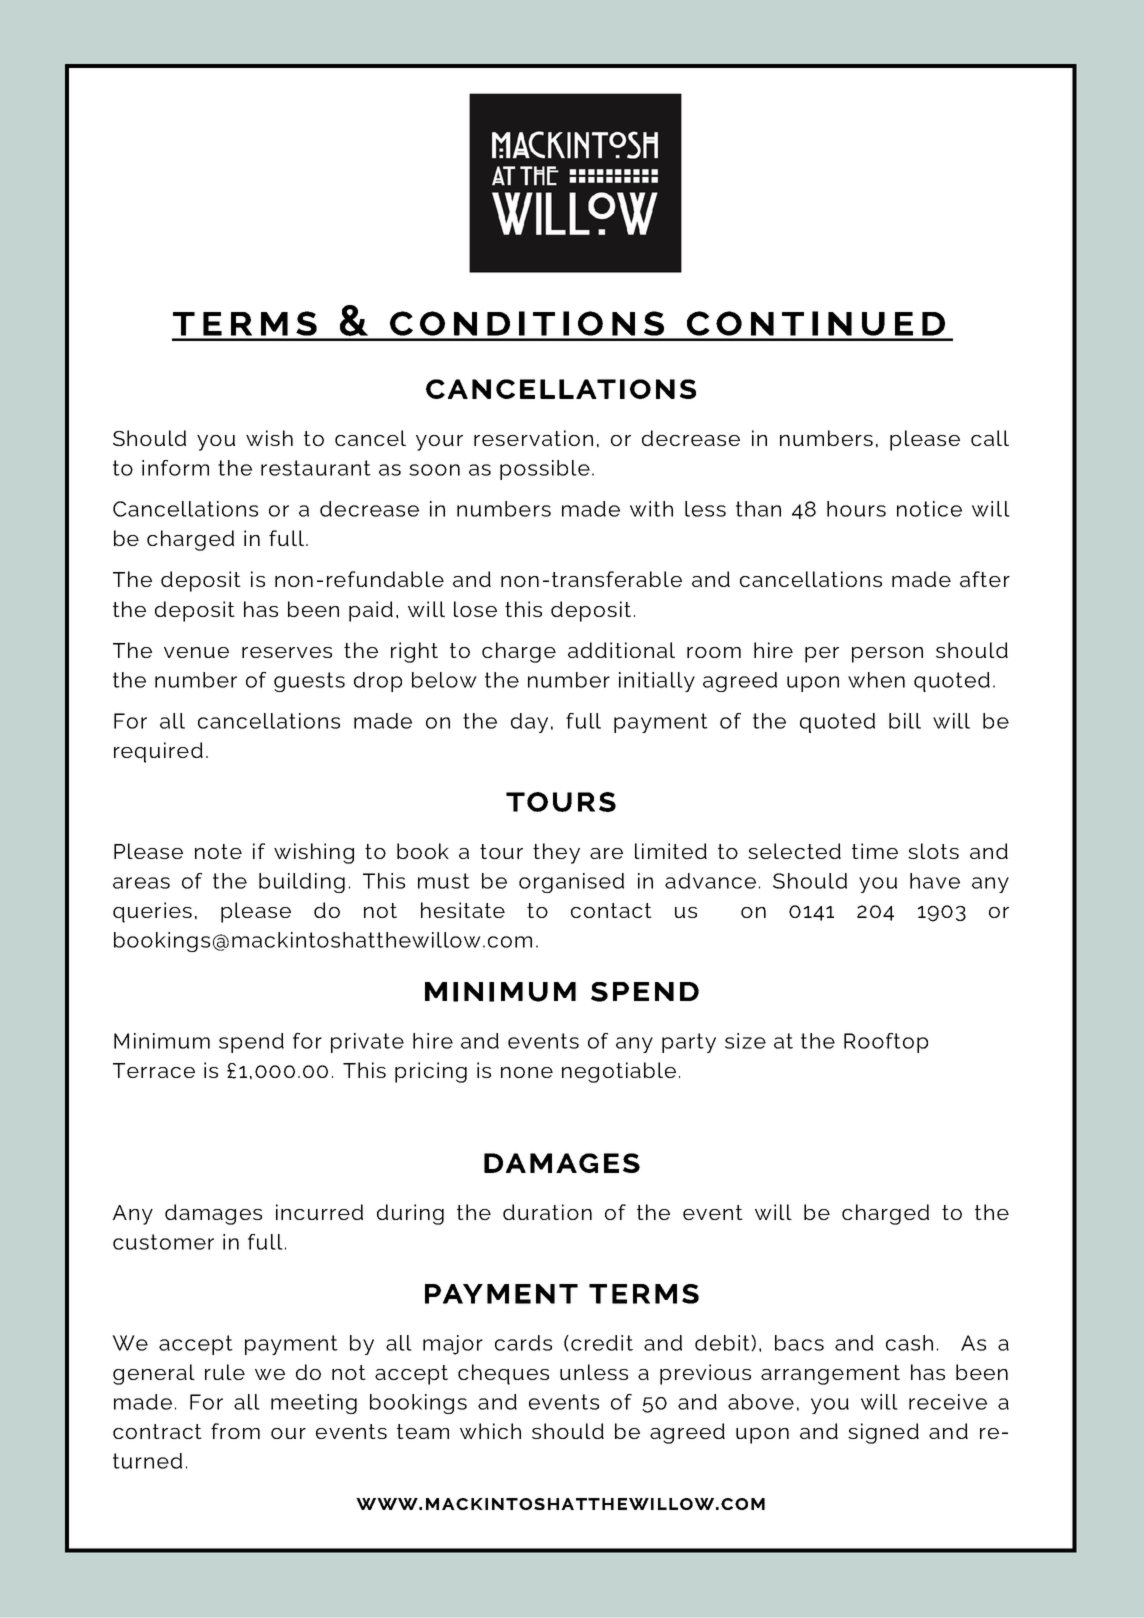 The height and width of the screenshot is (1618, 1144). Describe the element at coordinates (175, 468) in the screenshot. I see `inform` at that location.
